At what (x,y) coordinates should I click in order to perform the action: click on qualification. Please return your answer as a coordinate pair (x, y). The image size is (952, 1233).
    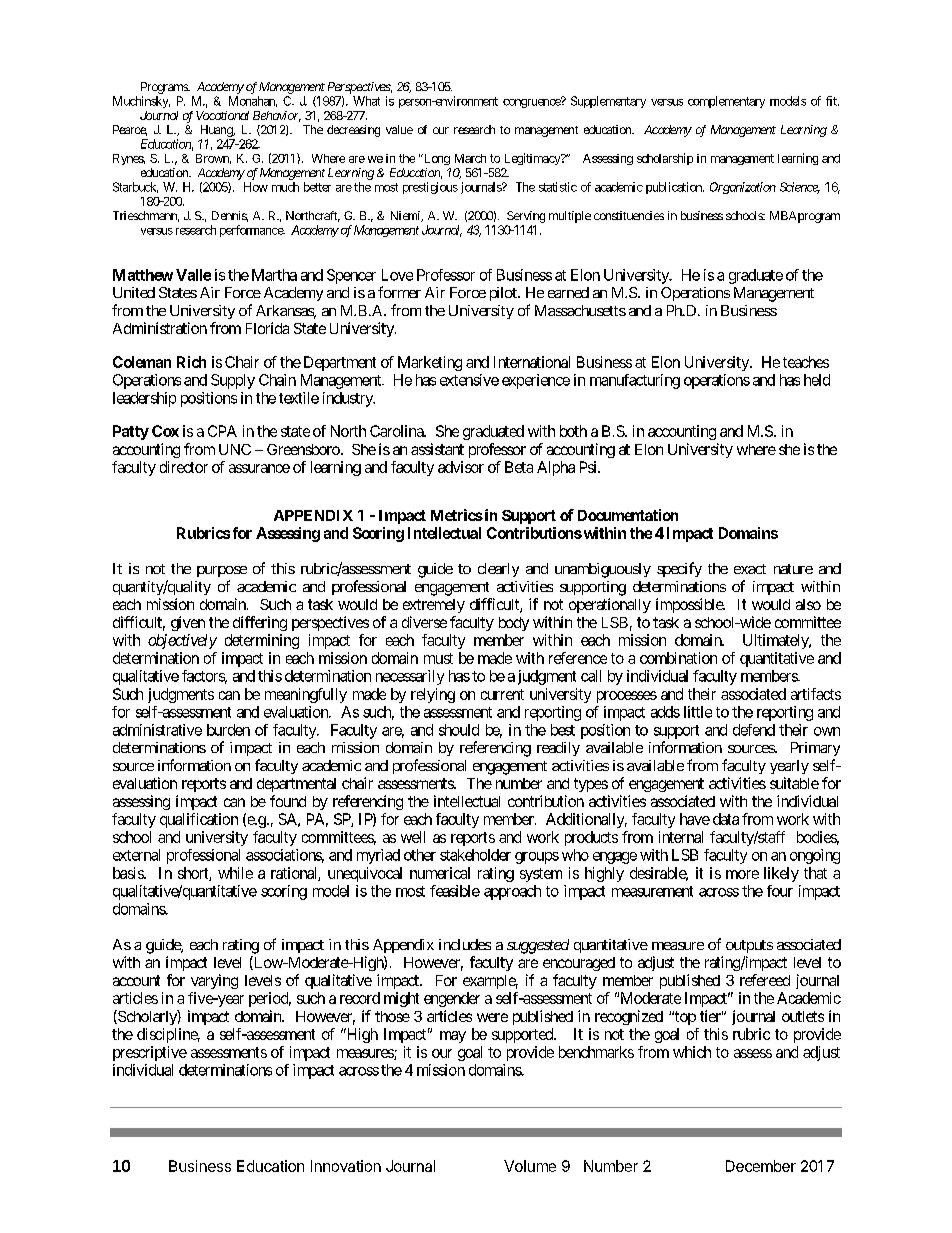
    Looking at the image, I should click on (199, 820).
